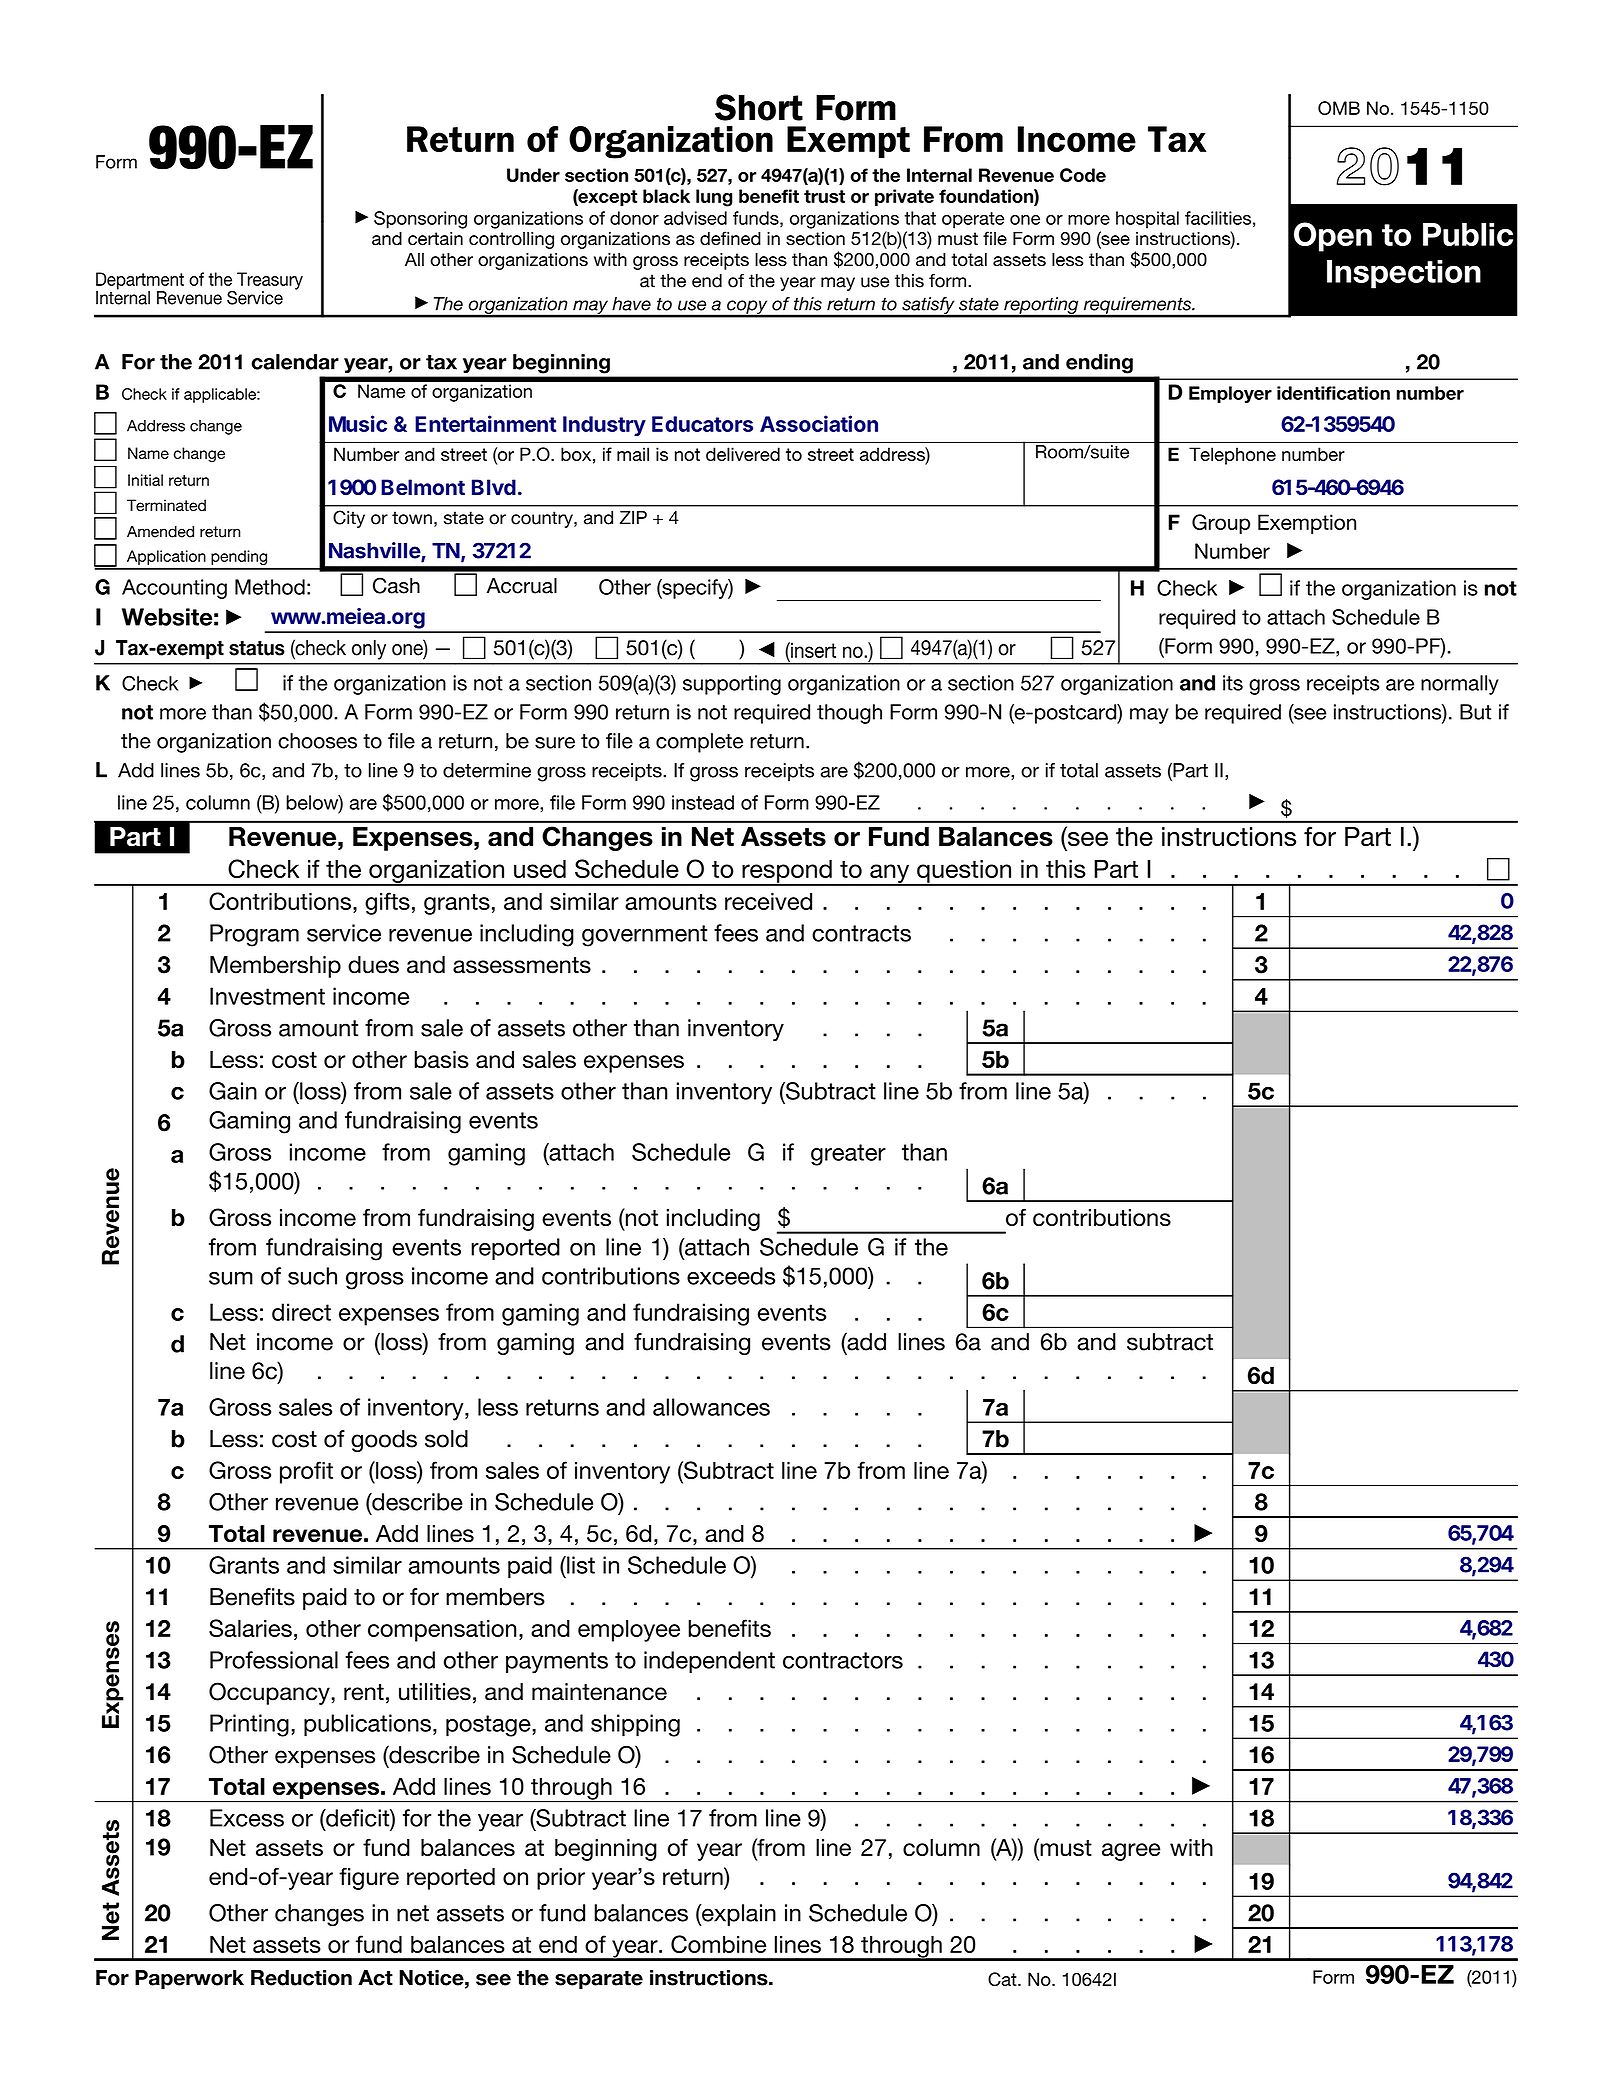 The width and height of the screenshot is (1612, 2086). What do you see at coordinates (349, 519) in the screenshot?
I see `City` at bounding box center [349, 519].
